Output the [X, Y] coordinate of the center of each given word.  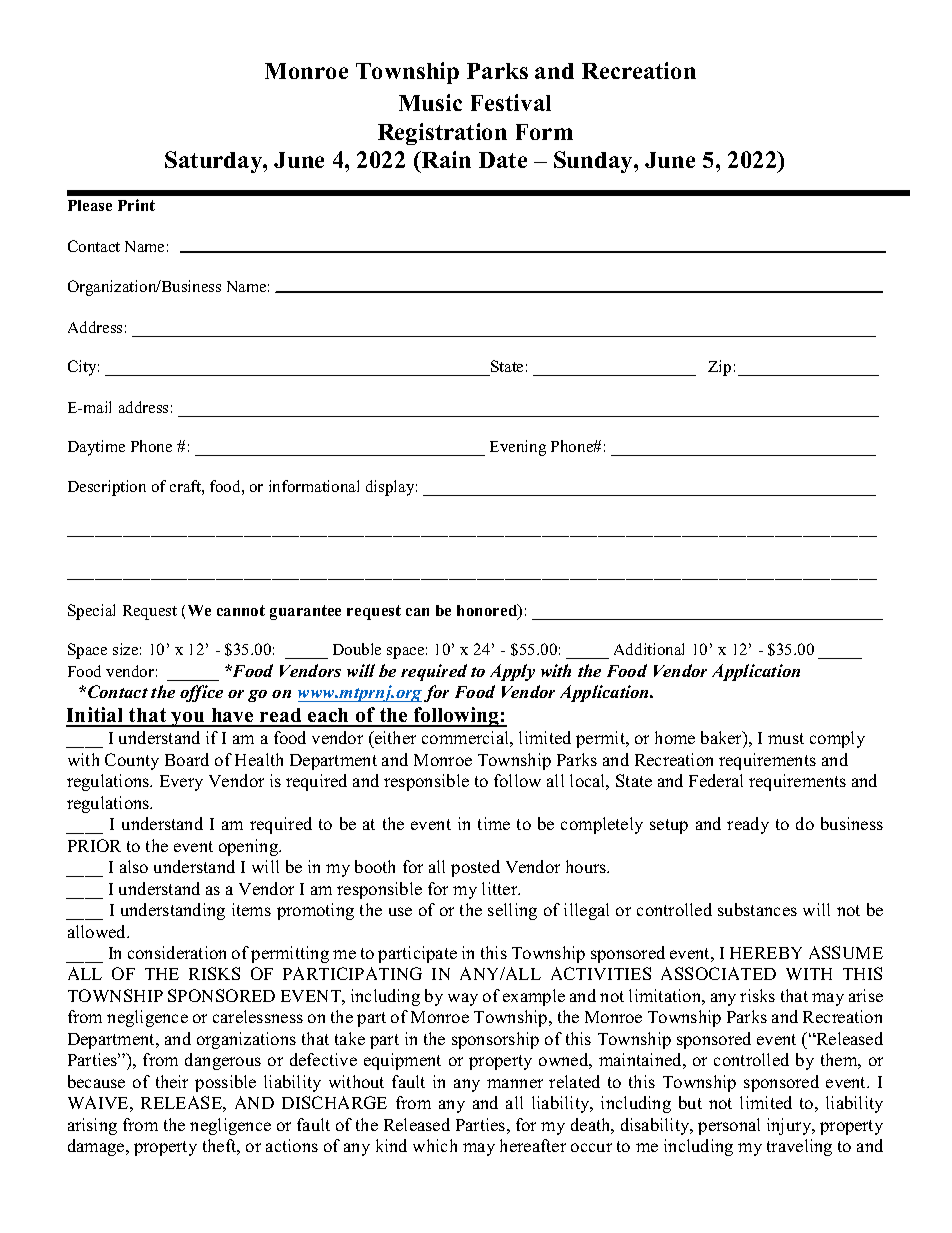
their [172, 1081]
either [394, 737]
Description [107, 488]
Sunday [594, 162]
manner [515, 1083]
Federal [716, 780]
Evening [518, 448]
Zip [719, 368]
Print [136, 205]
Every [181, 783]
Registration [442, 134]
